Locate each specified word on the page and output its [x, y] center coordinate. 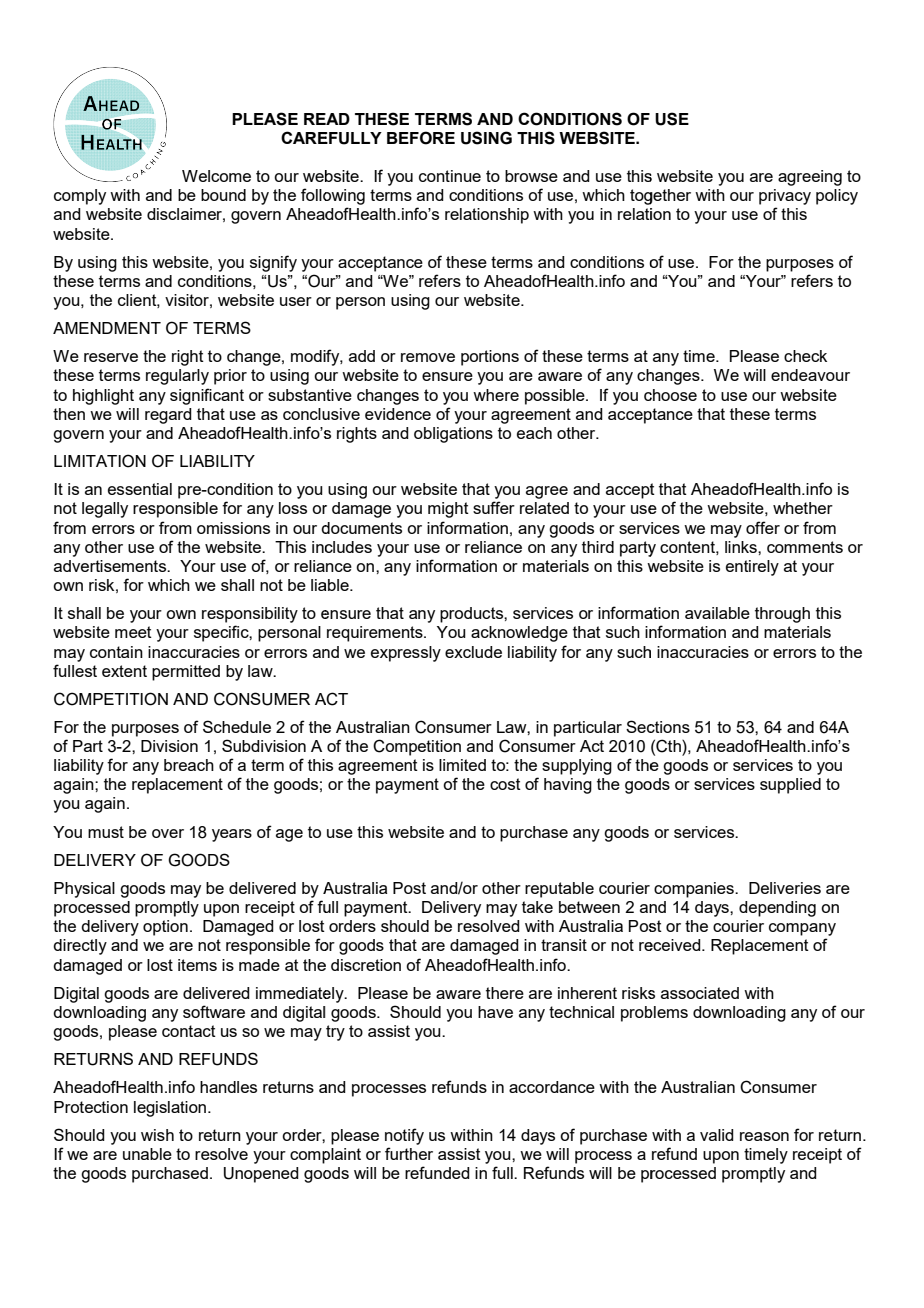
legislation [171, 1109]
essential [140, 489]
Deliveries [785, 888]
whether [803, 508]
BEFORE [421, 138]
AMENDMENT [107, 328]
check [805, 356]
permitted [186, 673]
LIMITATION [100, 461]
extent [124, 671]
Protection [91, 1107]
